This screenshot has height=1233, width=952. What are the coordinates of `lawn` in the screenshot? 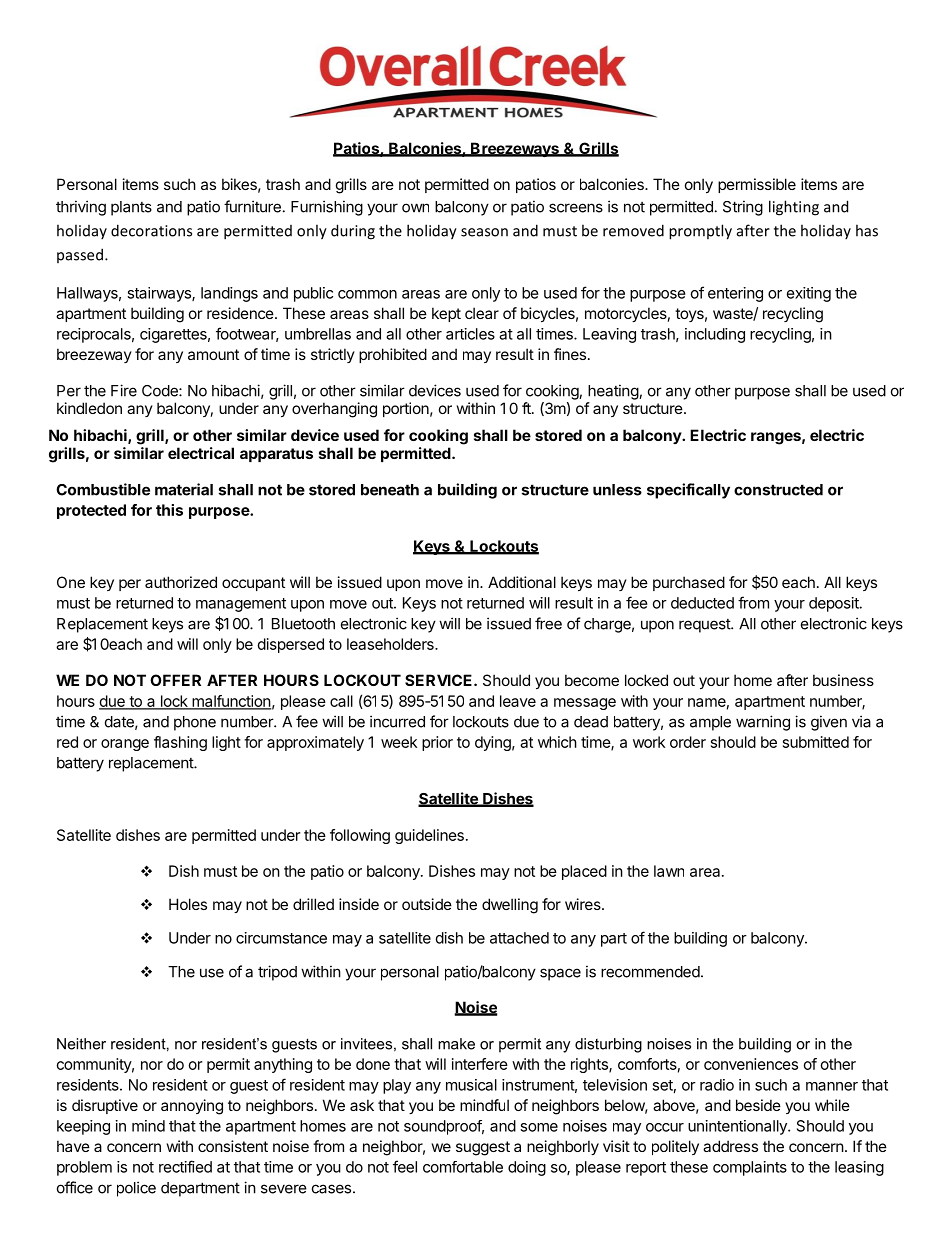 It's located at (669, 871).
